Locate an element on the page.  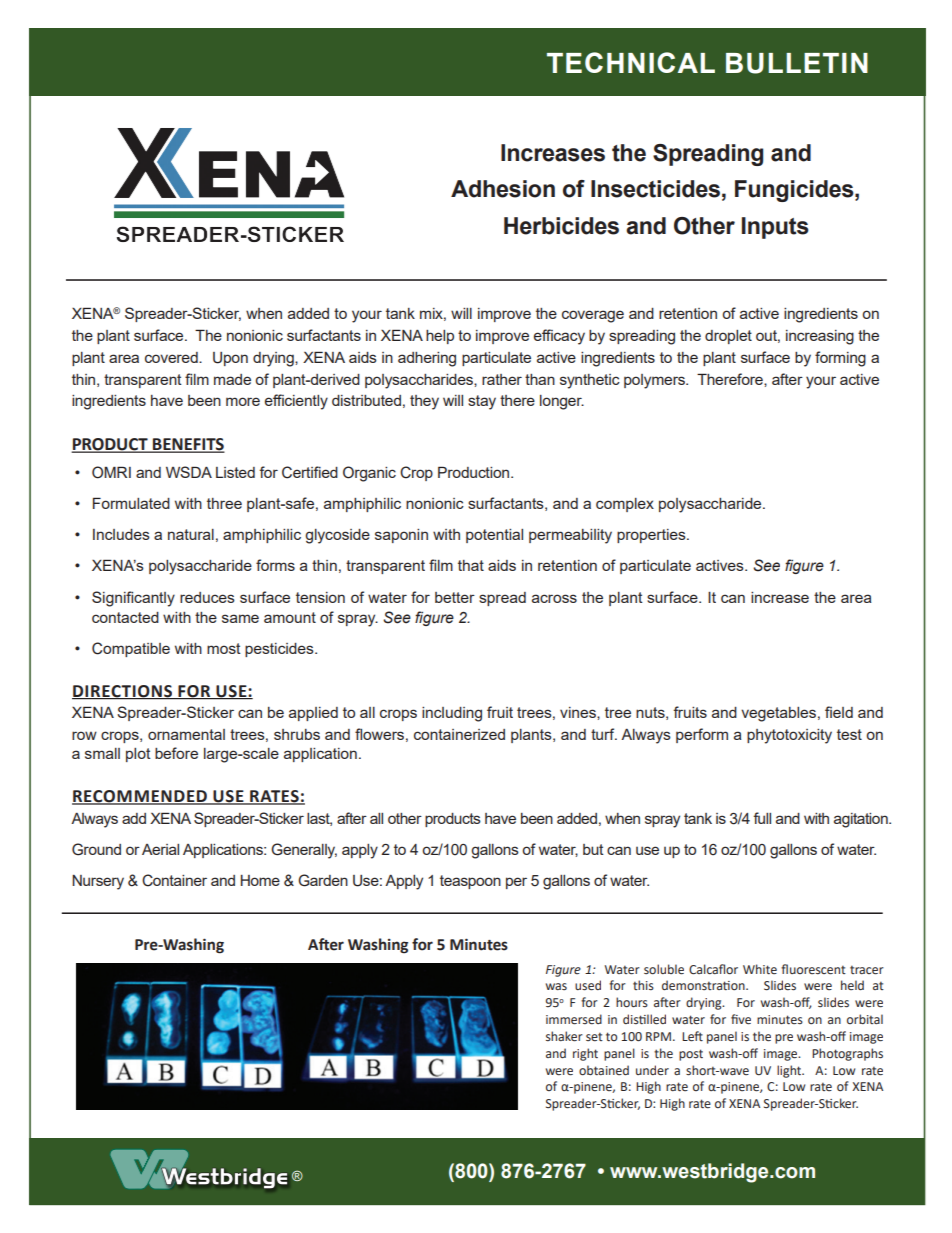
Adhesion is located at coordinates (503, 189).
